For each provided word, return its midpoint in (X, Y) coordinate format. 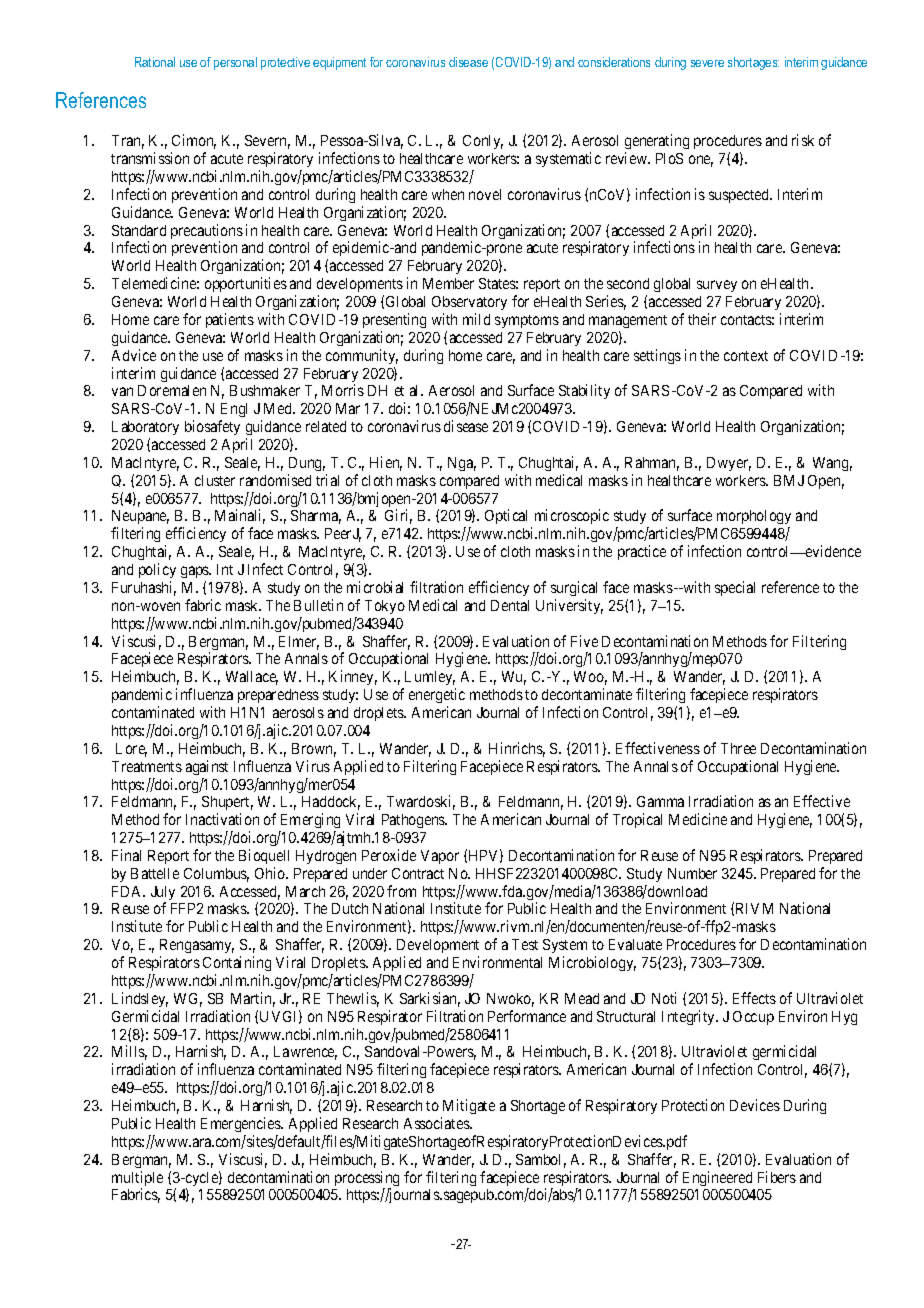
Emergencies (241, 1124)
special (735, 588)
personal (235, 63)
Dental (510, 605)
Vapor (440, 857)
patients (230, 320)
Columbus (216, 875)
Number (692, 873)
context (746, 356)
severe (707, 63)
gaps (196, 572)
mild (476, 319)
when (448, 194)
